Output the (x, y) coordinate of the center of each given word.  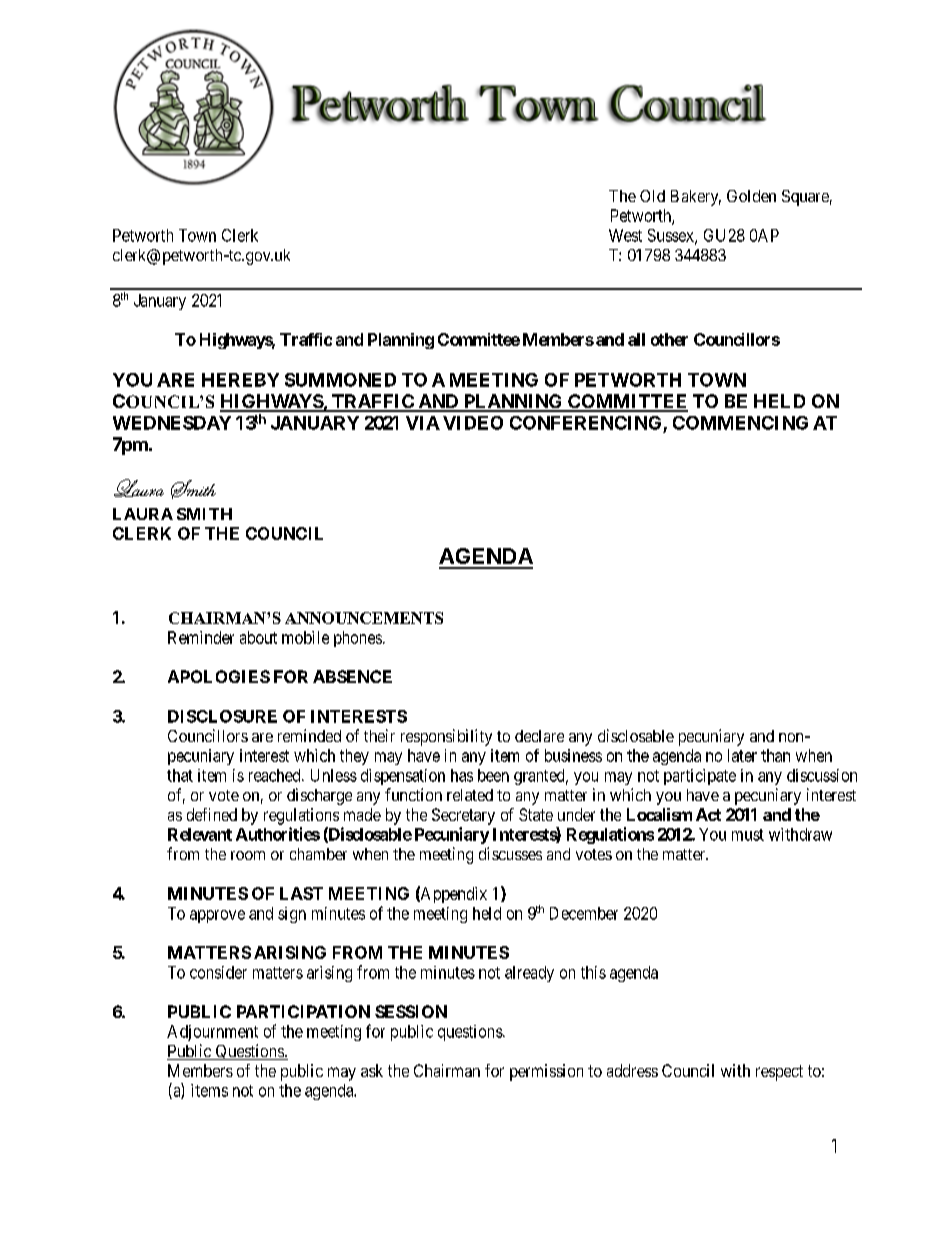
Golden (751, 196)
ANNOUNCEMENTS (364, 618)
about (258, 637)
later (742, 755)
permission (546, 1072)
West (625, 235)
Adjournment (212, 1033)
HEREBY (240, 380)
